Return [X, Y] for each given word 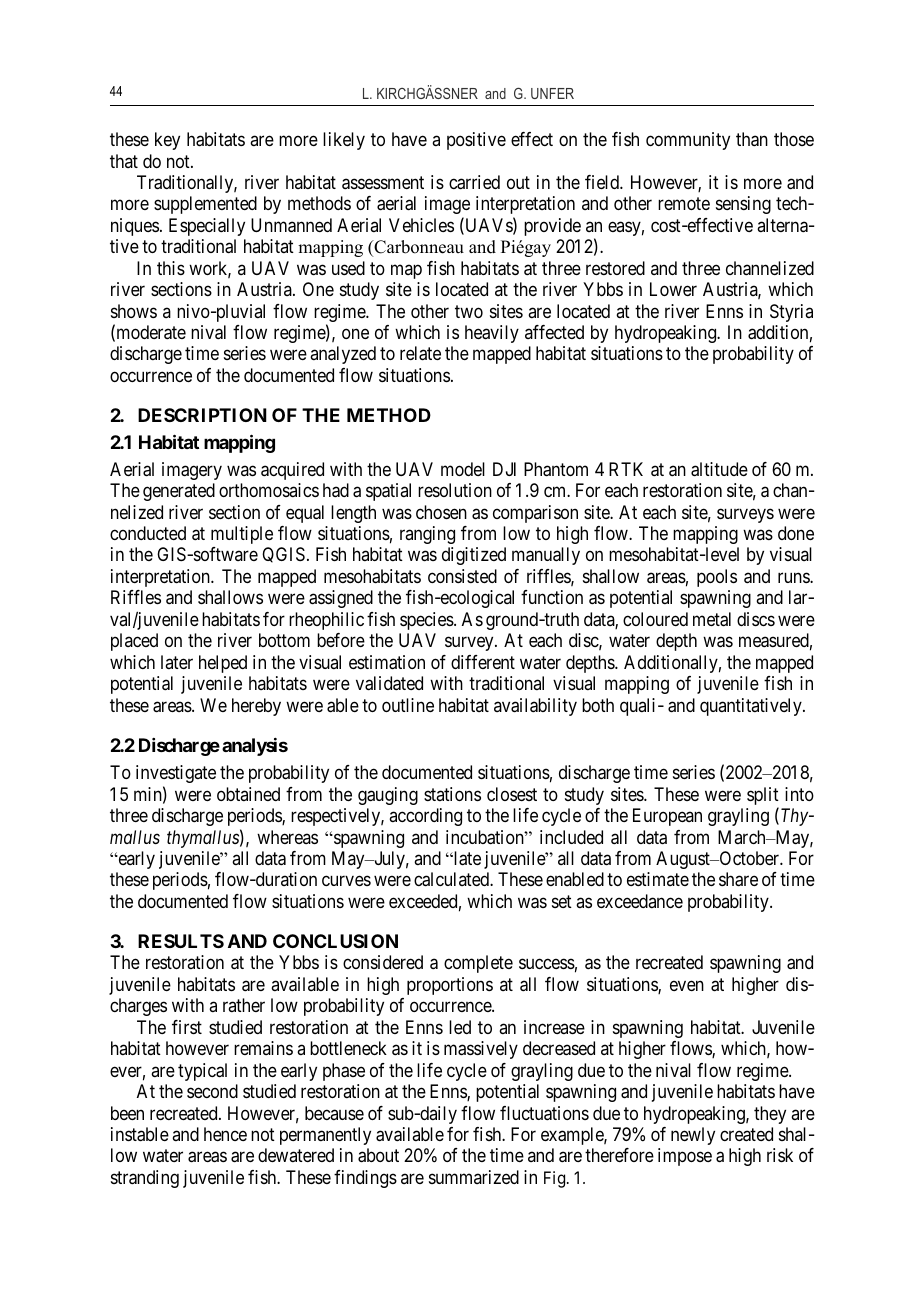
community [688, 141]
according [425, 817]
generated [179, 492]
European [667, 817]
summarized [474, 1177]
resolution [455, 490]
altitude [719, 469]
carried [474, 182]
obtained [248, 794]
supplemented [205, 205]
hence [225, 1134]
